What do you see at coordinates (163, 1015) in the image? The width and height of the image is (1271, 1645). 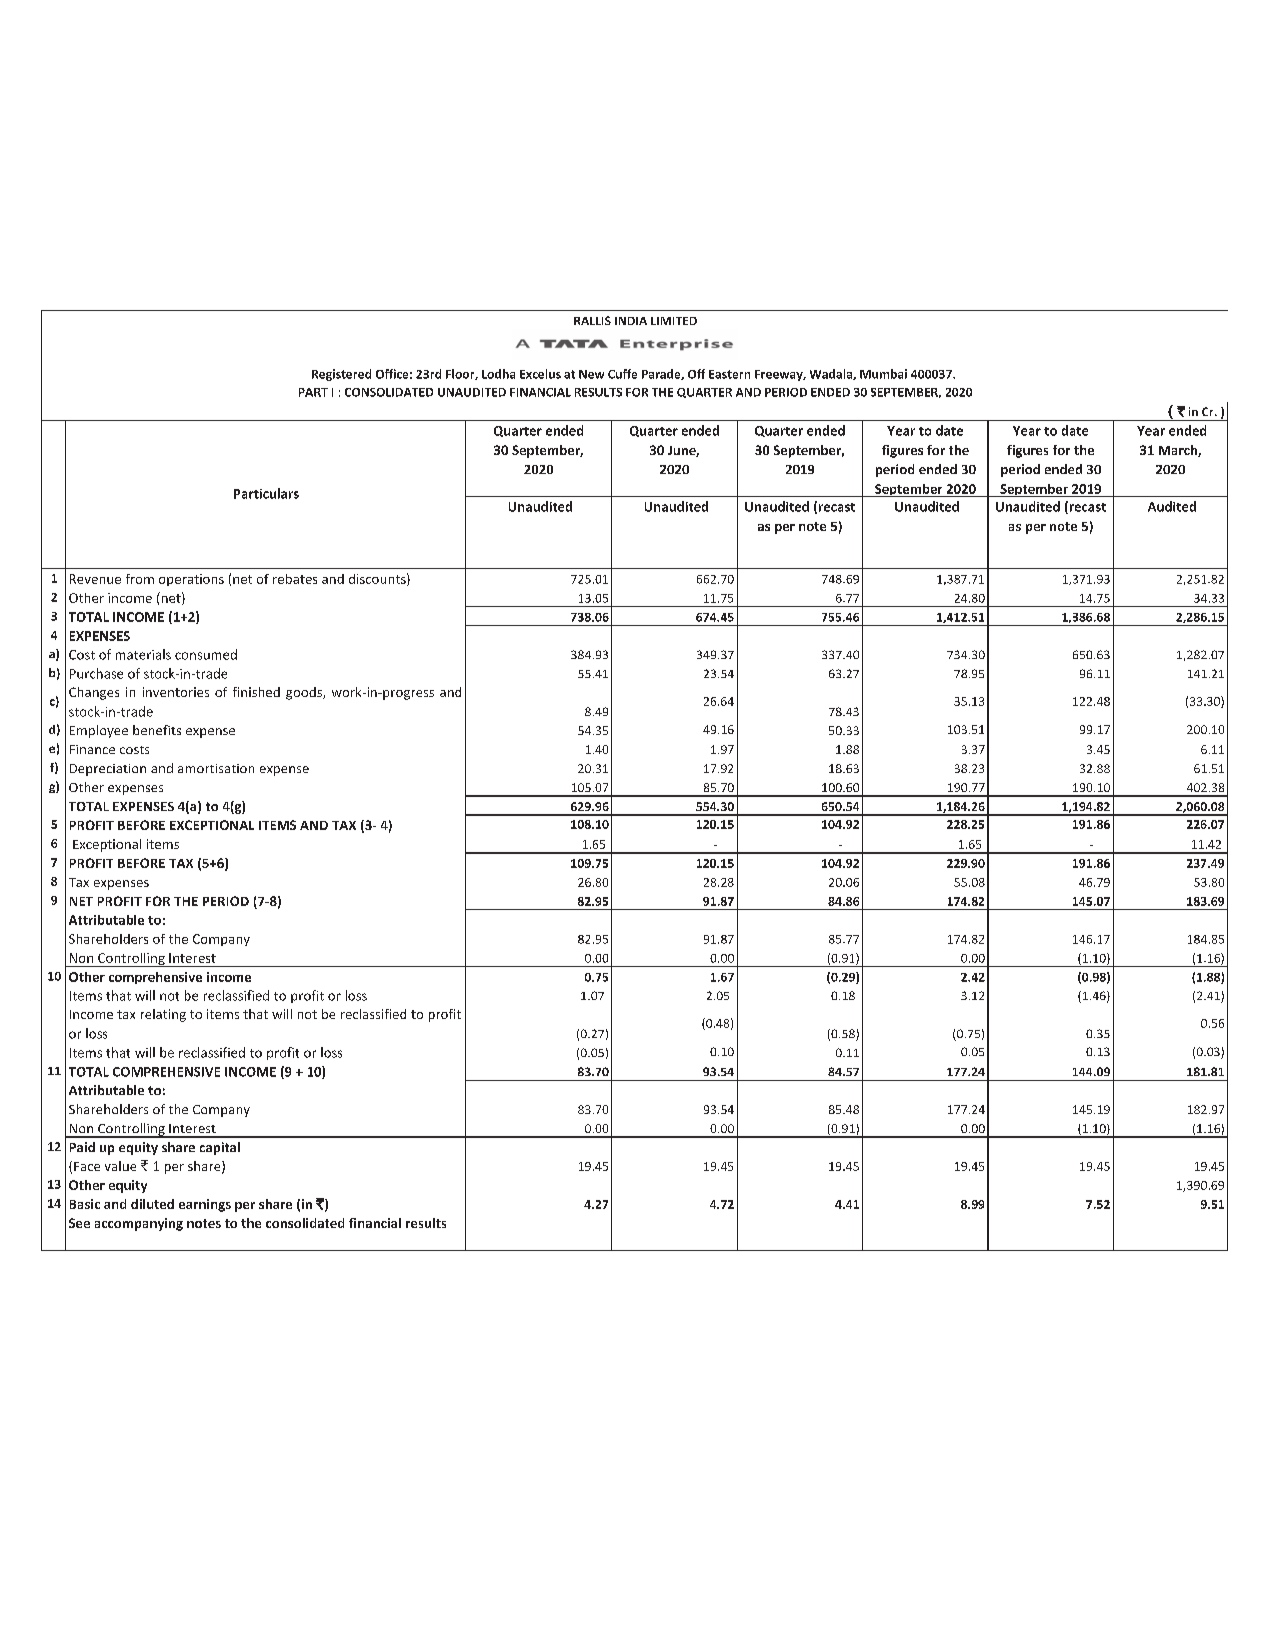 I see `relating` at bounding box center [163, 1015].
